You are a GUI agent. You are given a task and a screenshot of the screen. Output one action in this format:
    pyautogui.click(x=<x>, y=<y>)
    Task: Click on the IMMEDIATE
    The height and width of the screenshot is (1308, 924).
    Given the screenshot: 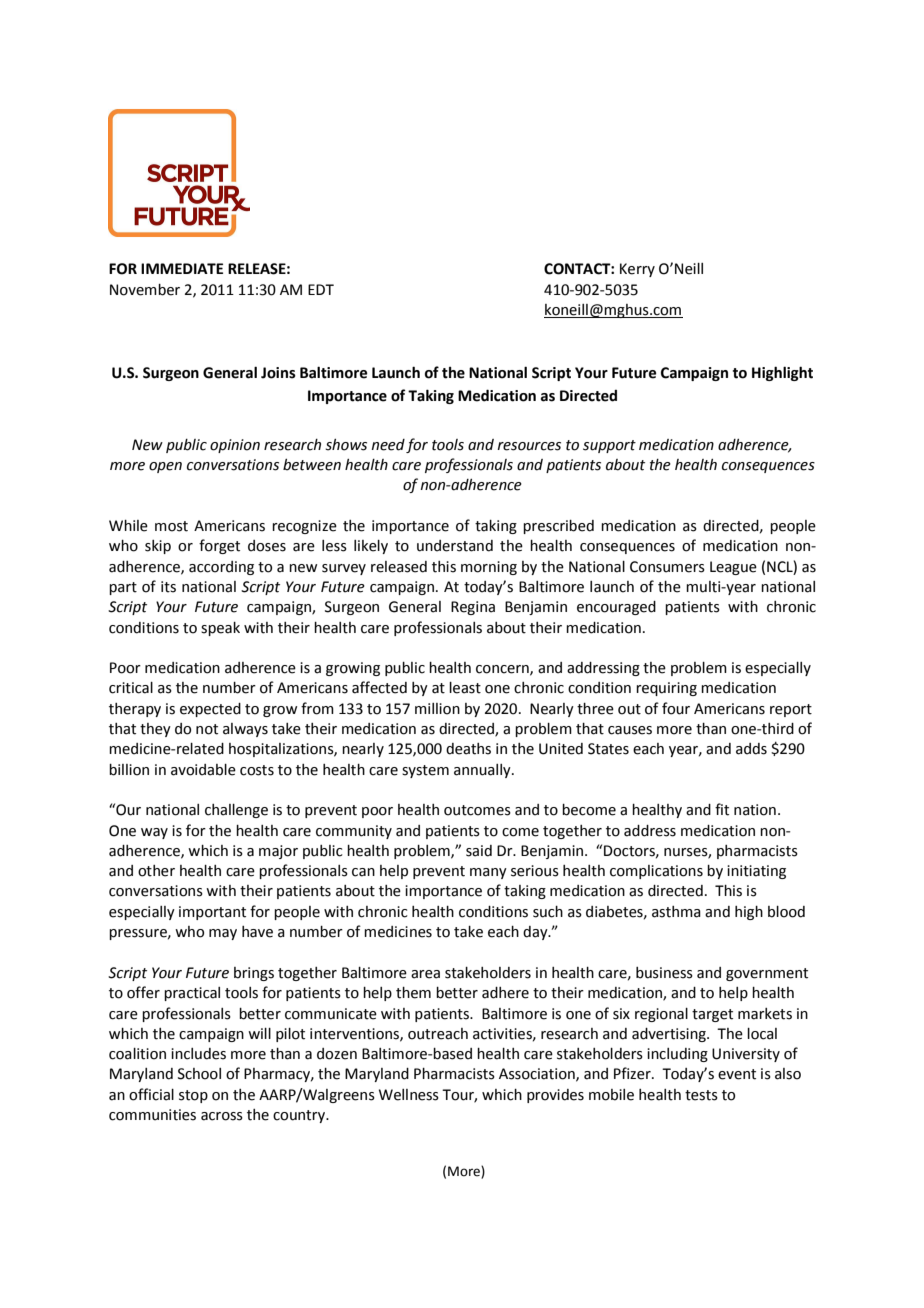 What is the action you would take?
    pyautogui.click(x=182, y=268)
